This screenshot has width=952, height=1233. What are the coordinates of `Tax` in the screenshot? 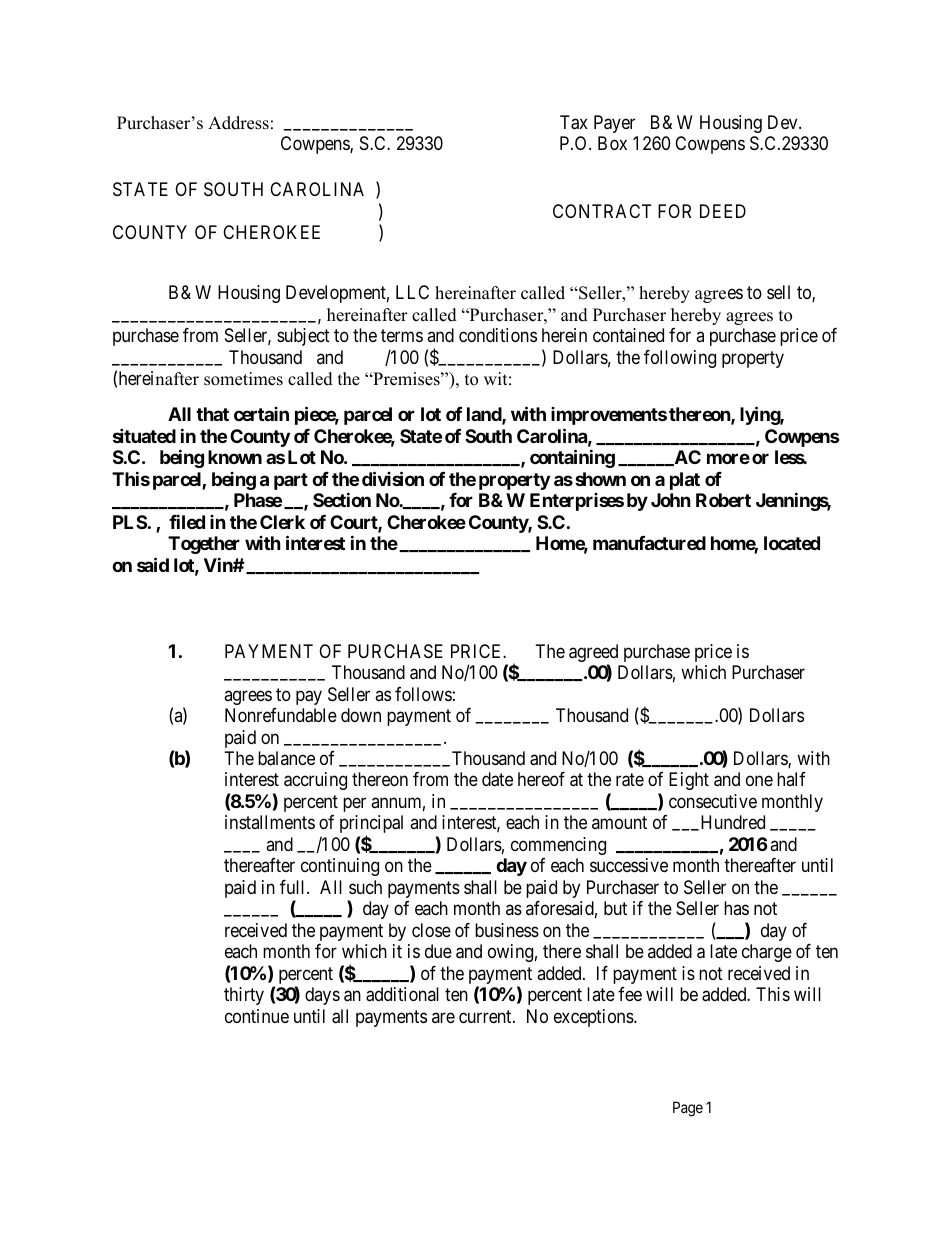 It's located at (574, 122).
